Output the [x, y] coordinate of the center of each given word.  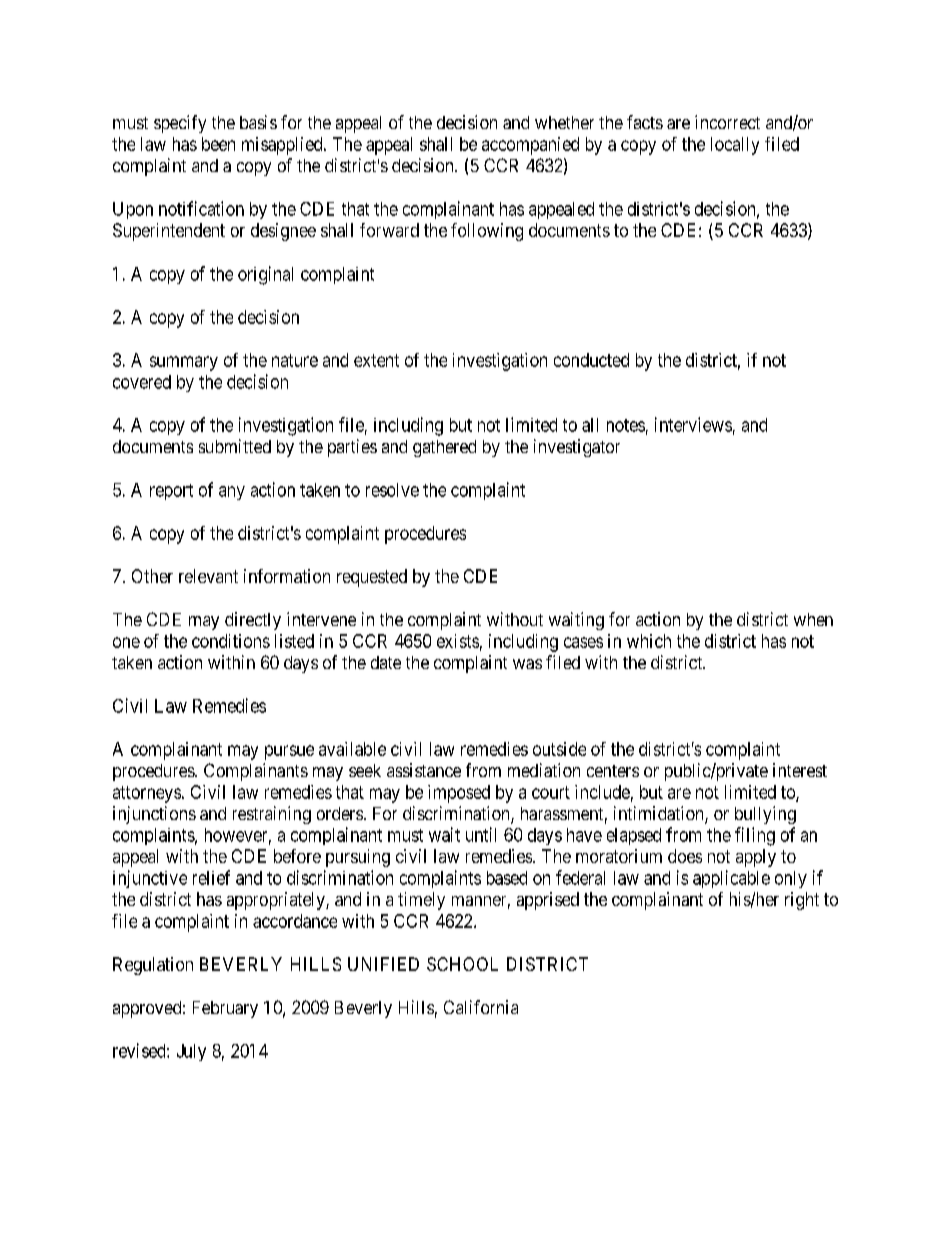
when [813, 619]
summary [184, 363]
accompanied [530, 146]
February [225, 1009]
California [481, 1007]
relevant [208, 576]
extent [376, 360]
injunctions [154, 815]
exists [458, 641]
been [218, 144]
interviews [693, 424]
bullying [765, 815]
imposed [459, 794]
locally [735, 146]
